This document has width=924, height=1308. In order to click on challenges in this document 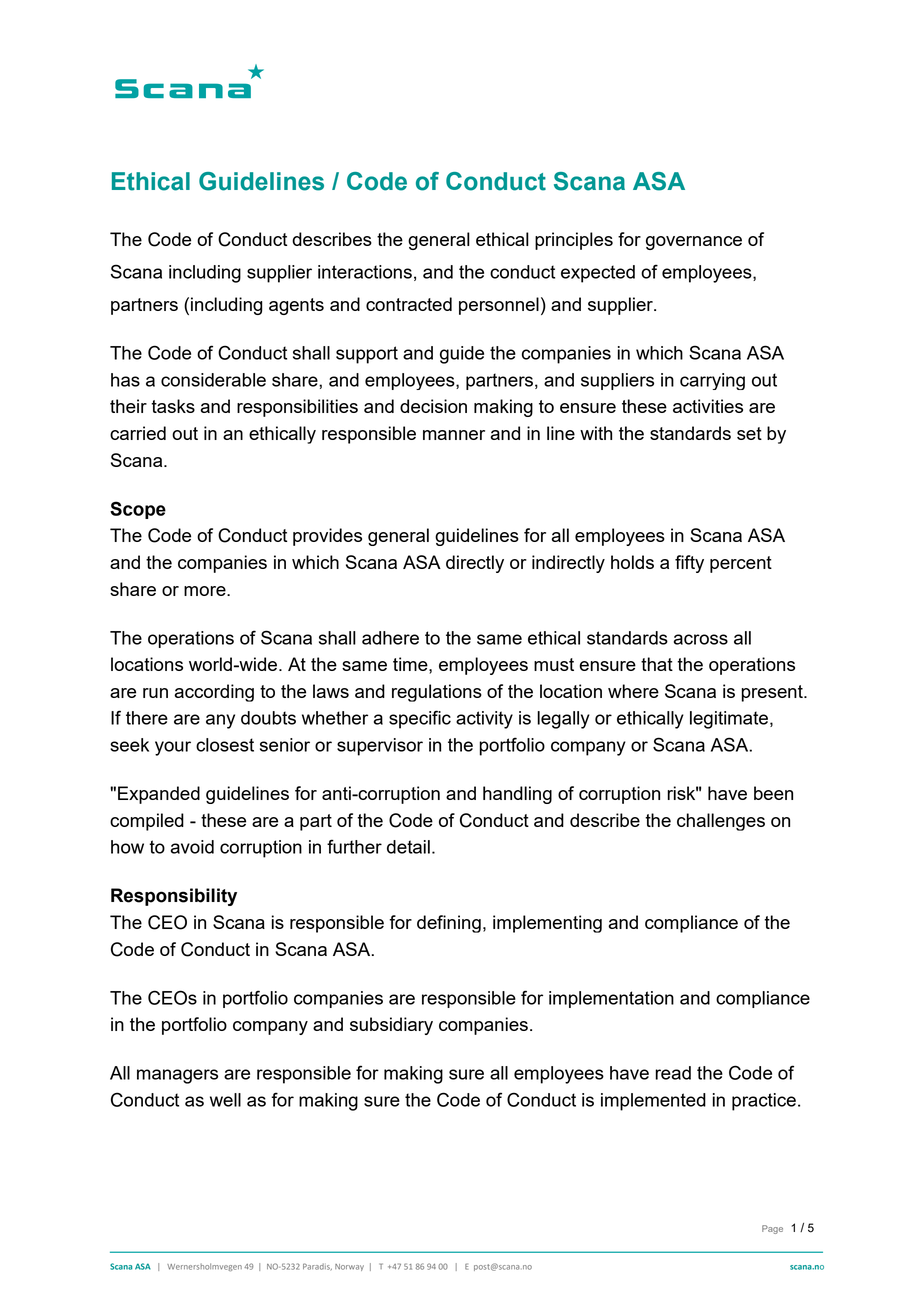, I will do `click(721, 822)`.
